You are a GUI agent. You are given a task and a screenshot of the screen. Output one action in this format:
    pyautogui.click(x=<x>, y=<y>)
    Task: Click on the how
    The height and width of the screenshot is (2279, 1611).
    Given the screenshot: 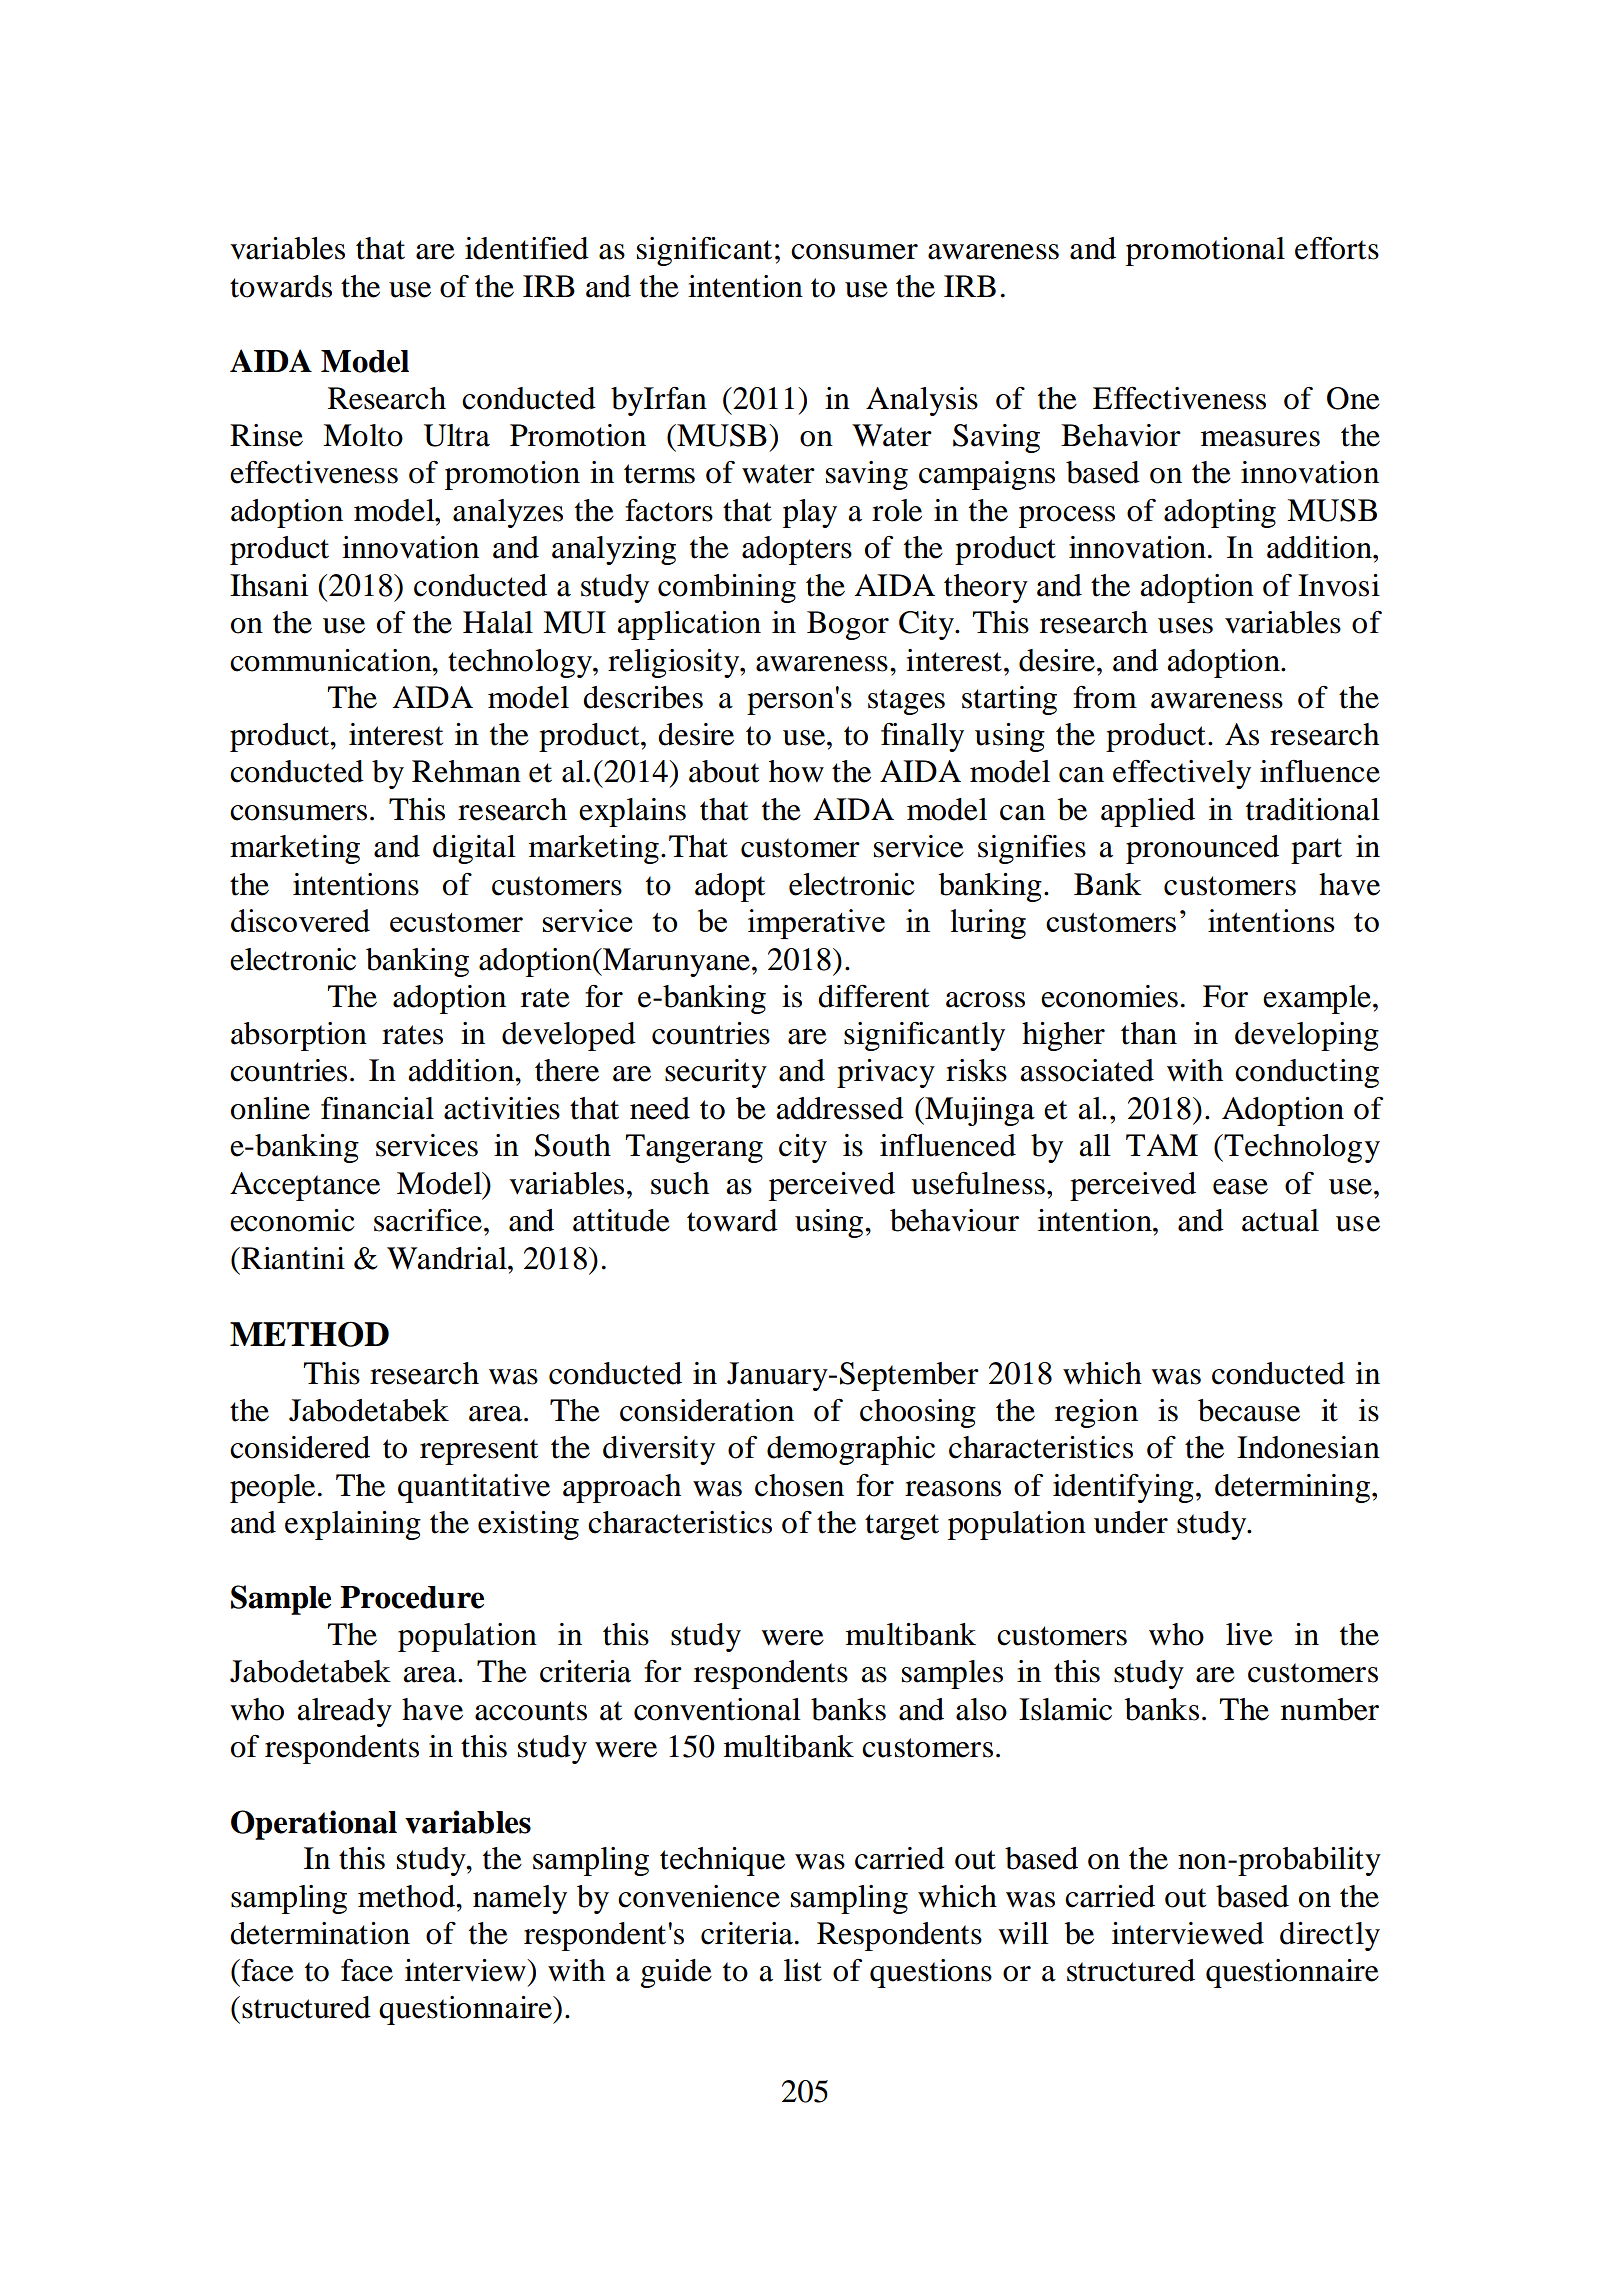 What is the action you would take?
    pyautogui.click(x=796, y=771)
